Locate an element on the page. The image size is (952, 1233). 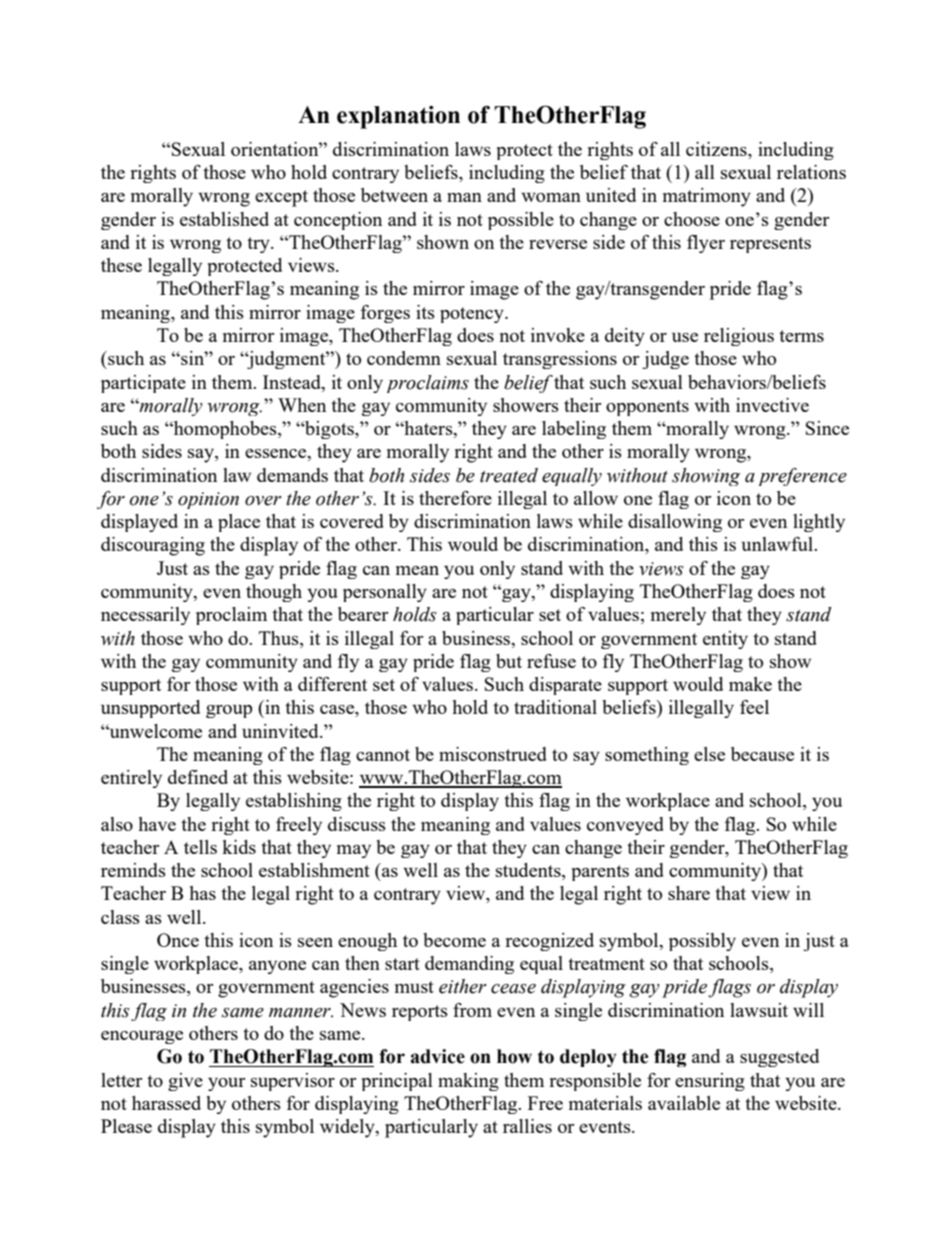
defined is located at coordinates (198, 777).
